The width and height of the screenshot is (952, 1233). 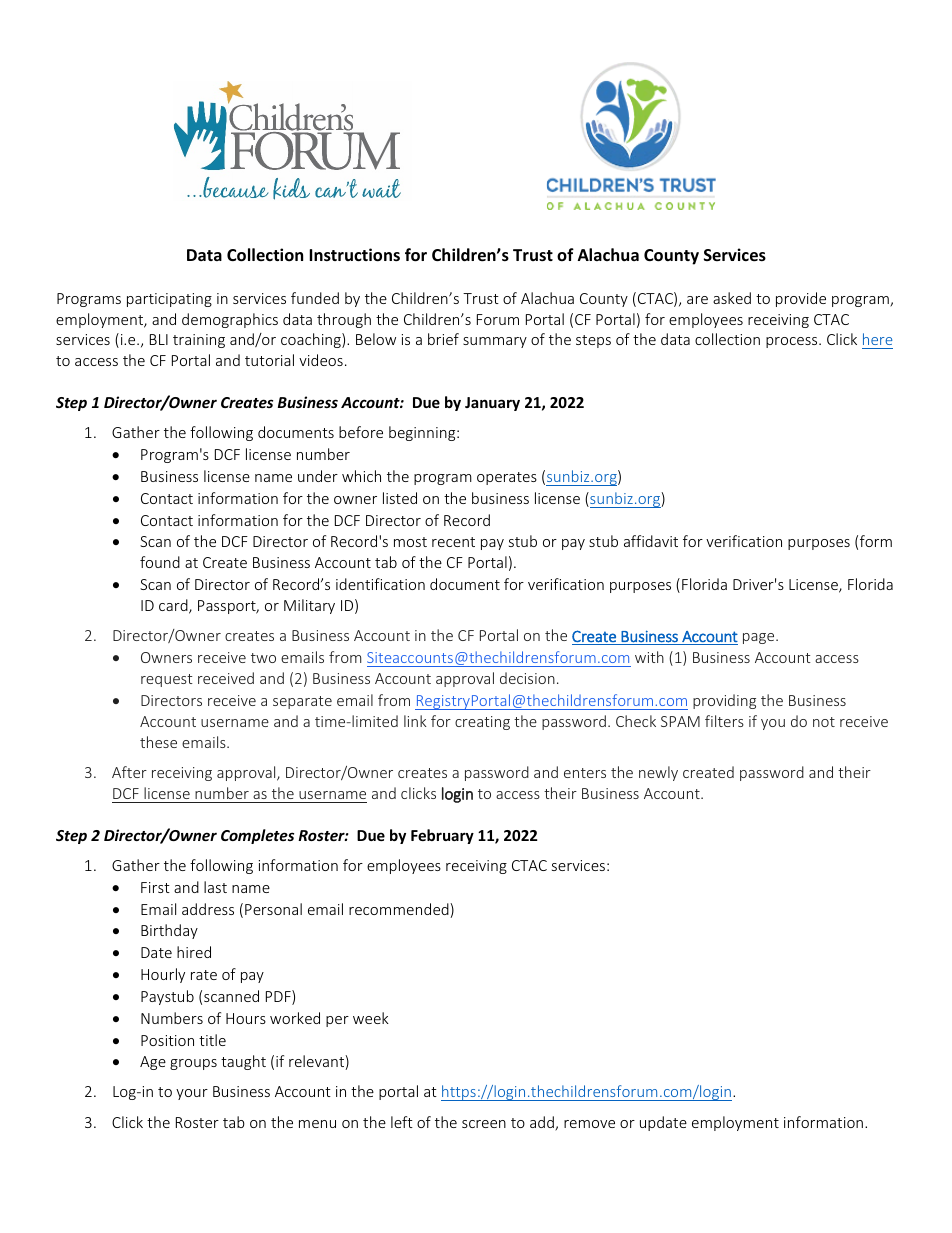 I want to click on your, so click(x=192, y=1094).
